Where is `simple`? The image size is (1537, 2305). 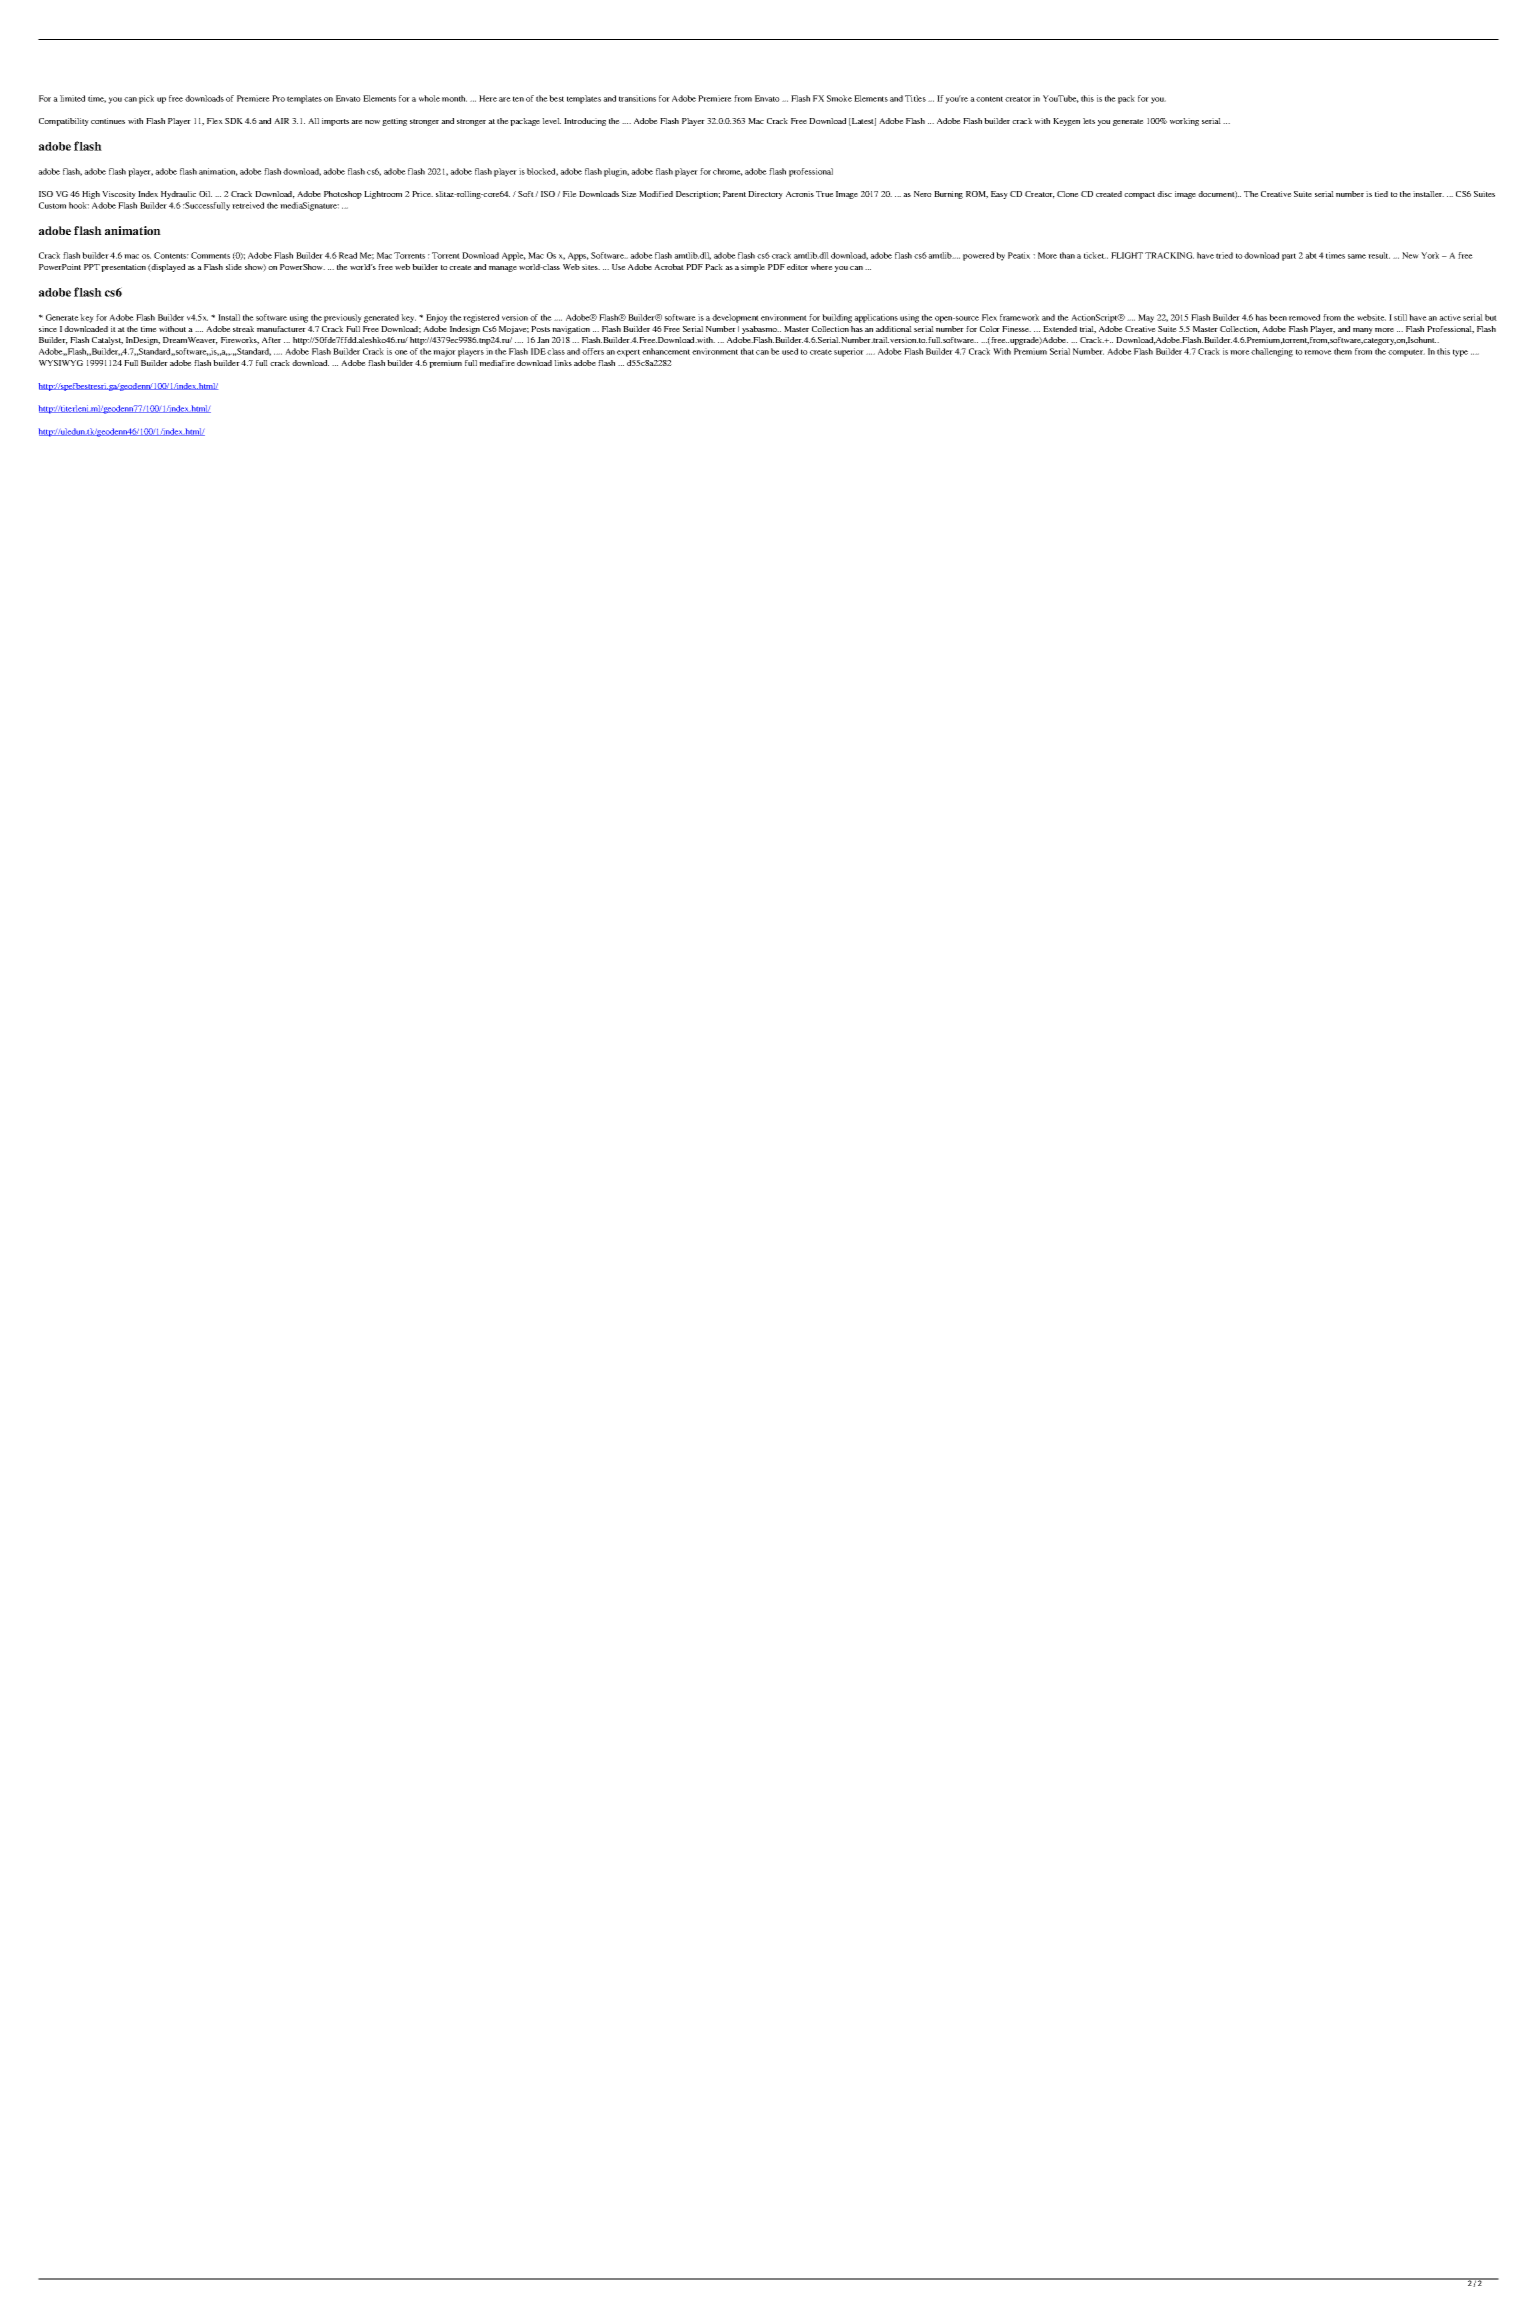 simple is located at coordinates (753, 268).
